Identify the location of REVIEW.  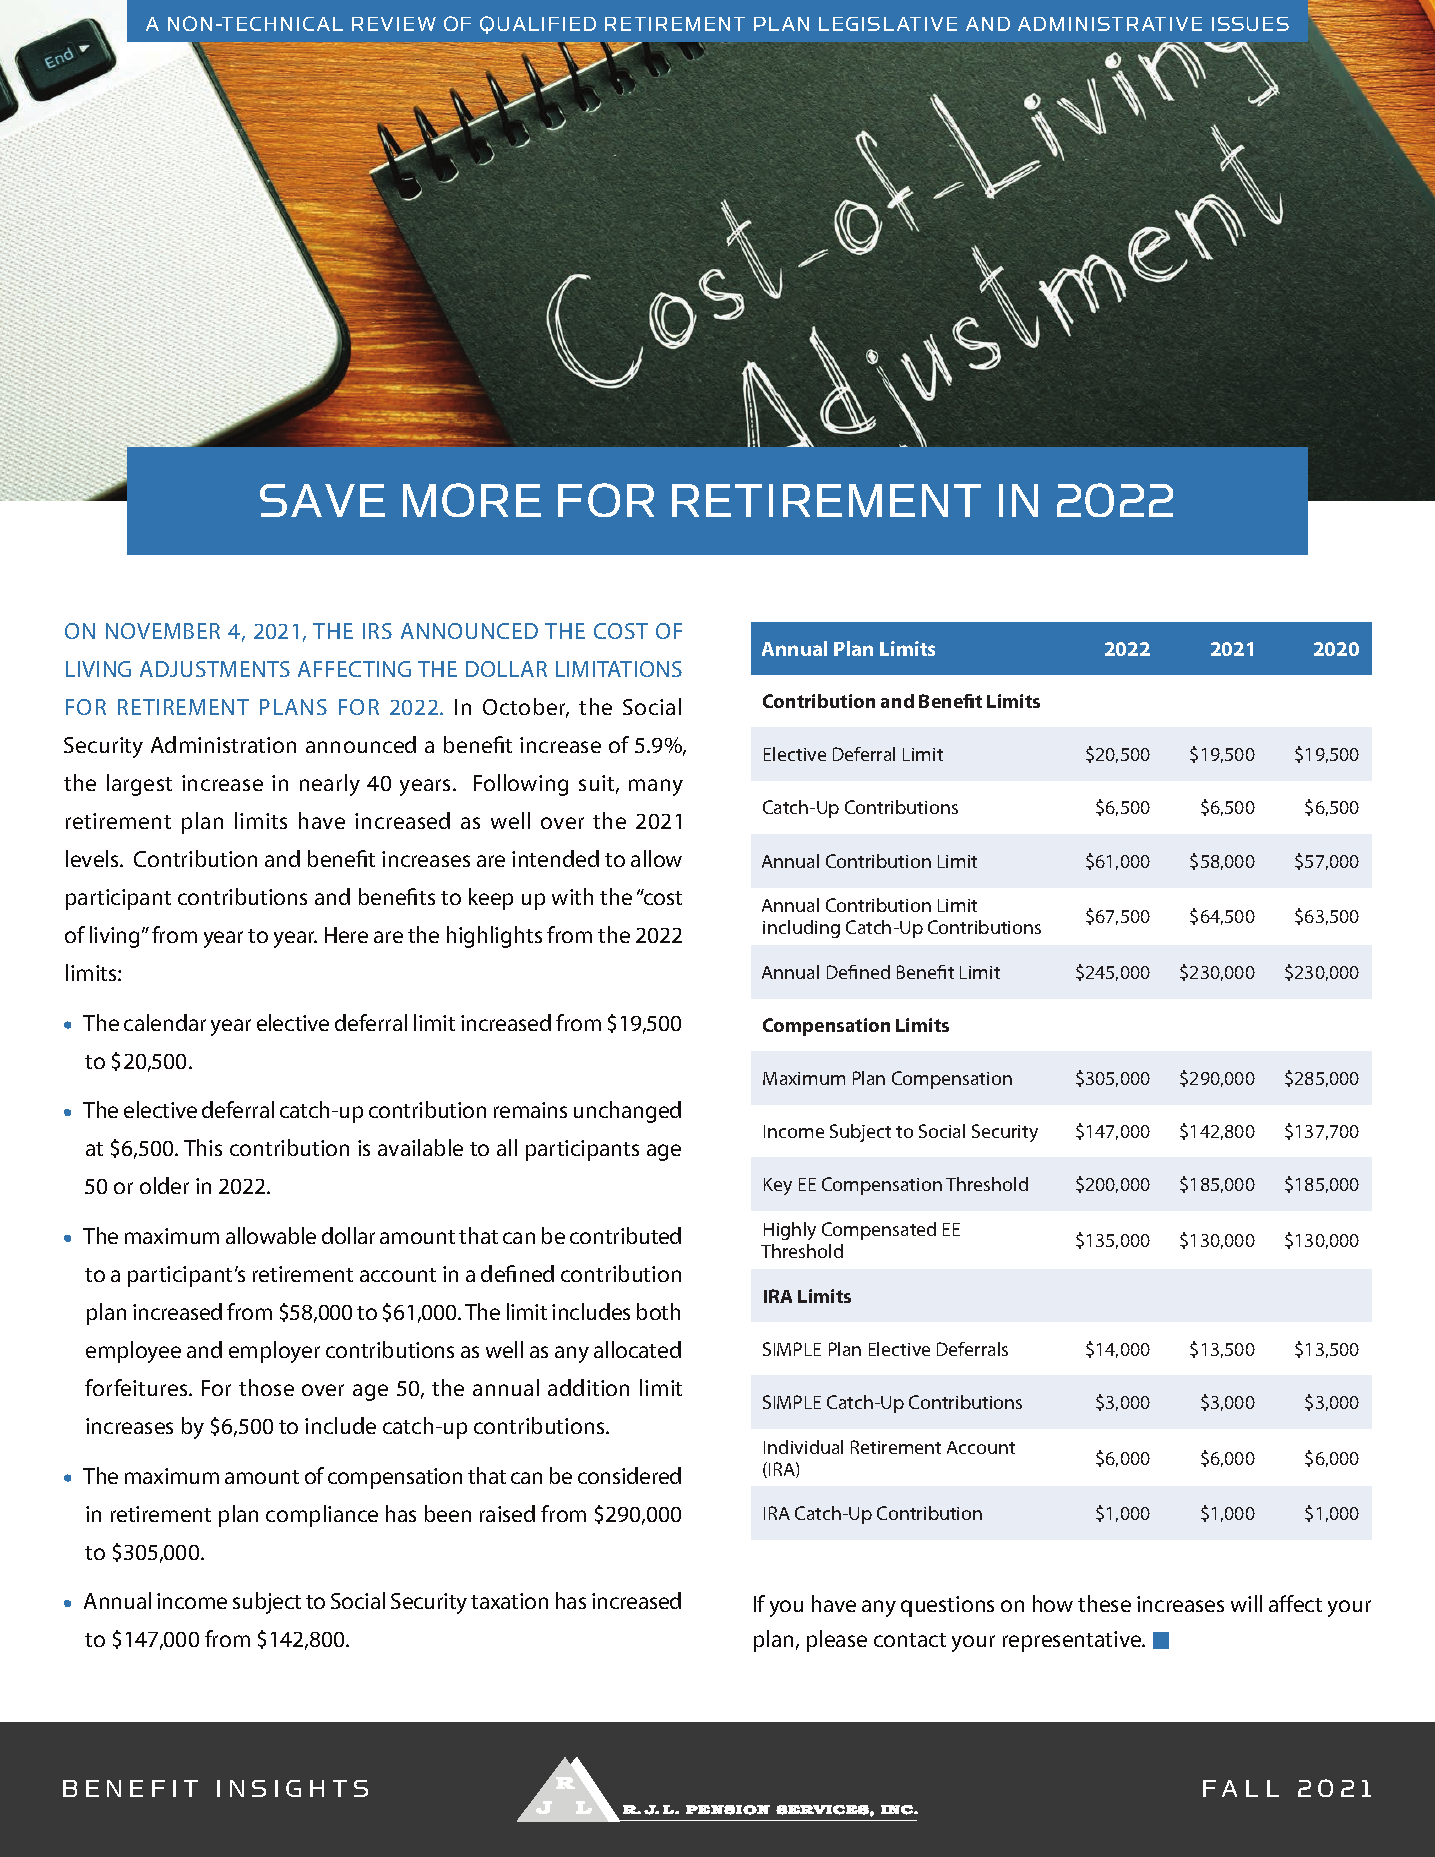
(394, 24).
